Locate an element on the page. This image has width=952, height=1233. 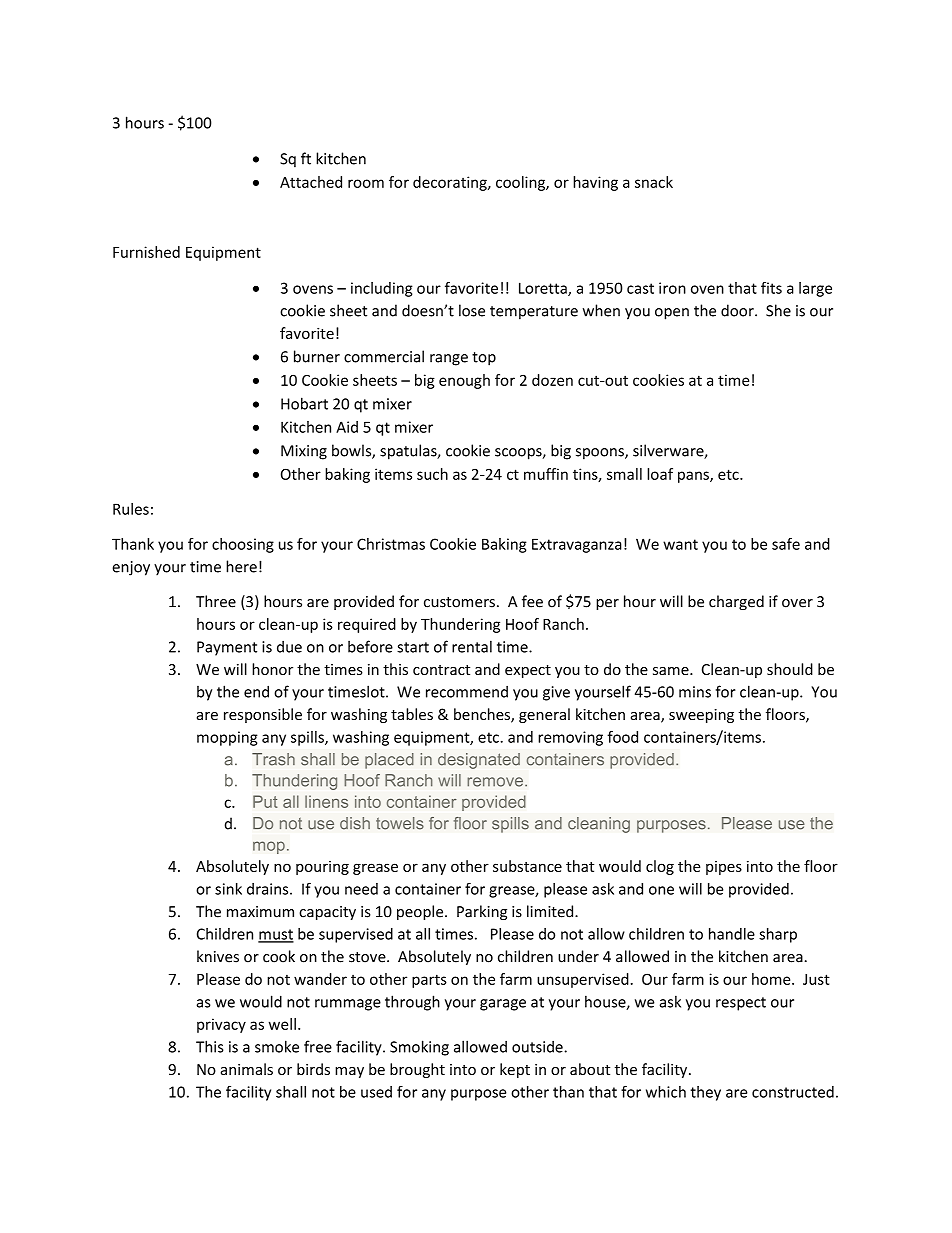
Furnished is located at coordinates (146, 252).
